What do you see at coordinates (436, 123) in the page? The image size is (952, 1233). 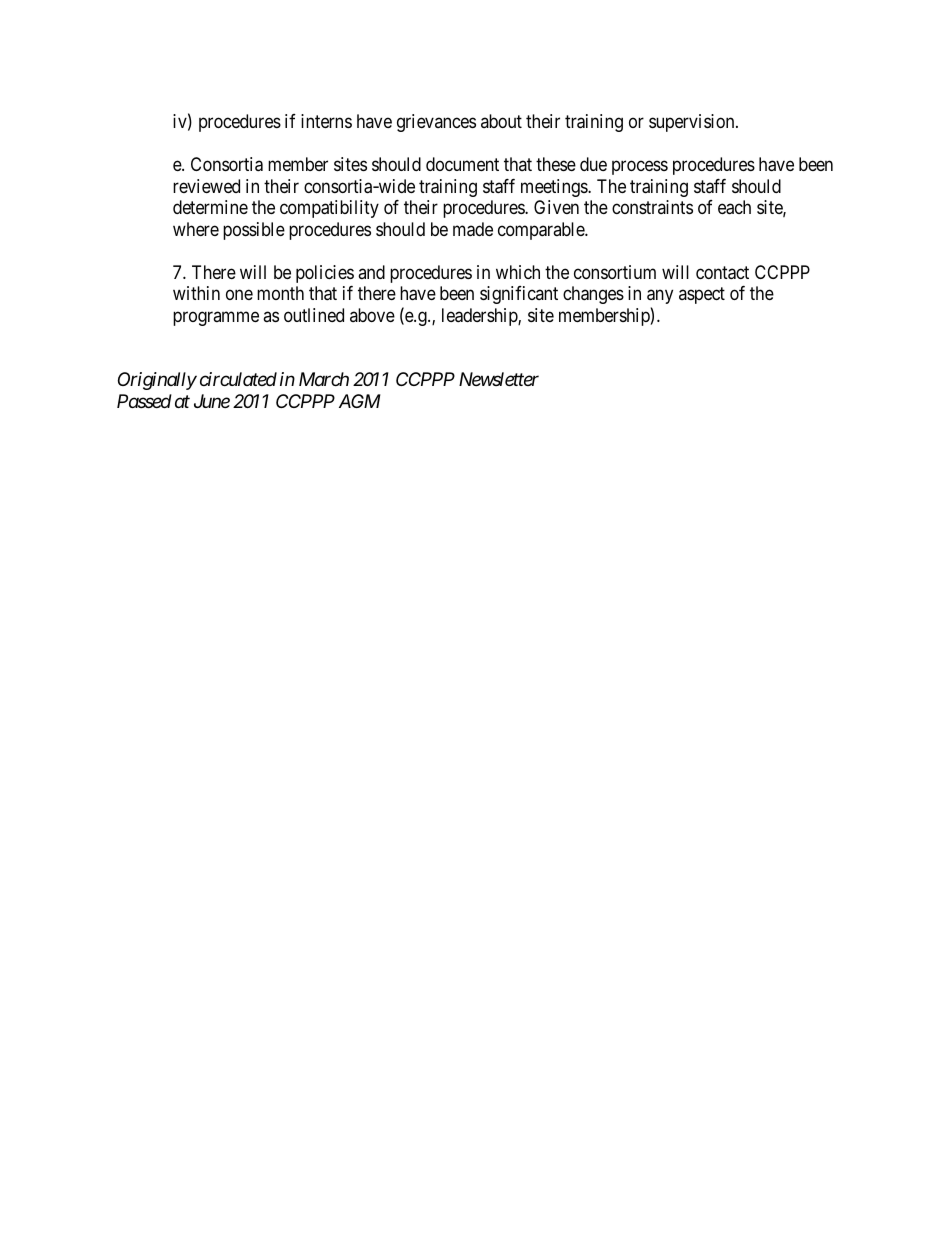 I see `grievances` at bounding box center [436, 123].
